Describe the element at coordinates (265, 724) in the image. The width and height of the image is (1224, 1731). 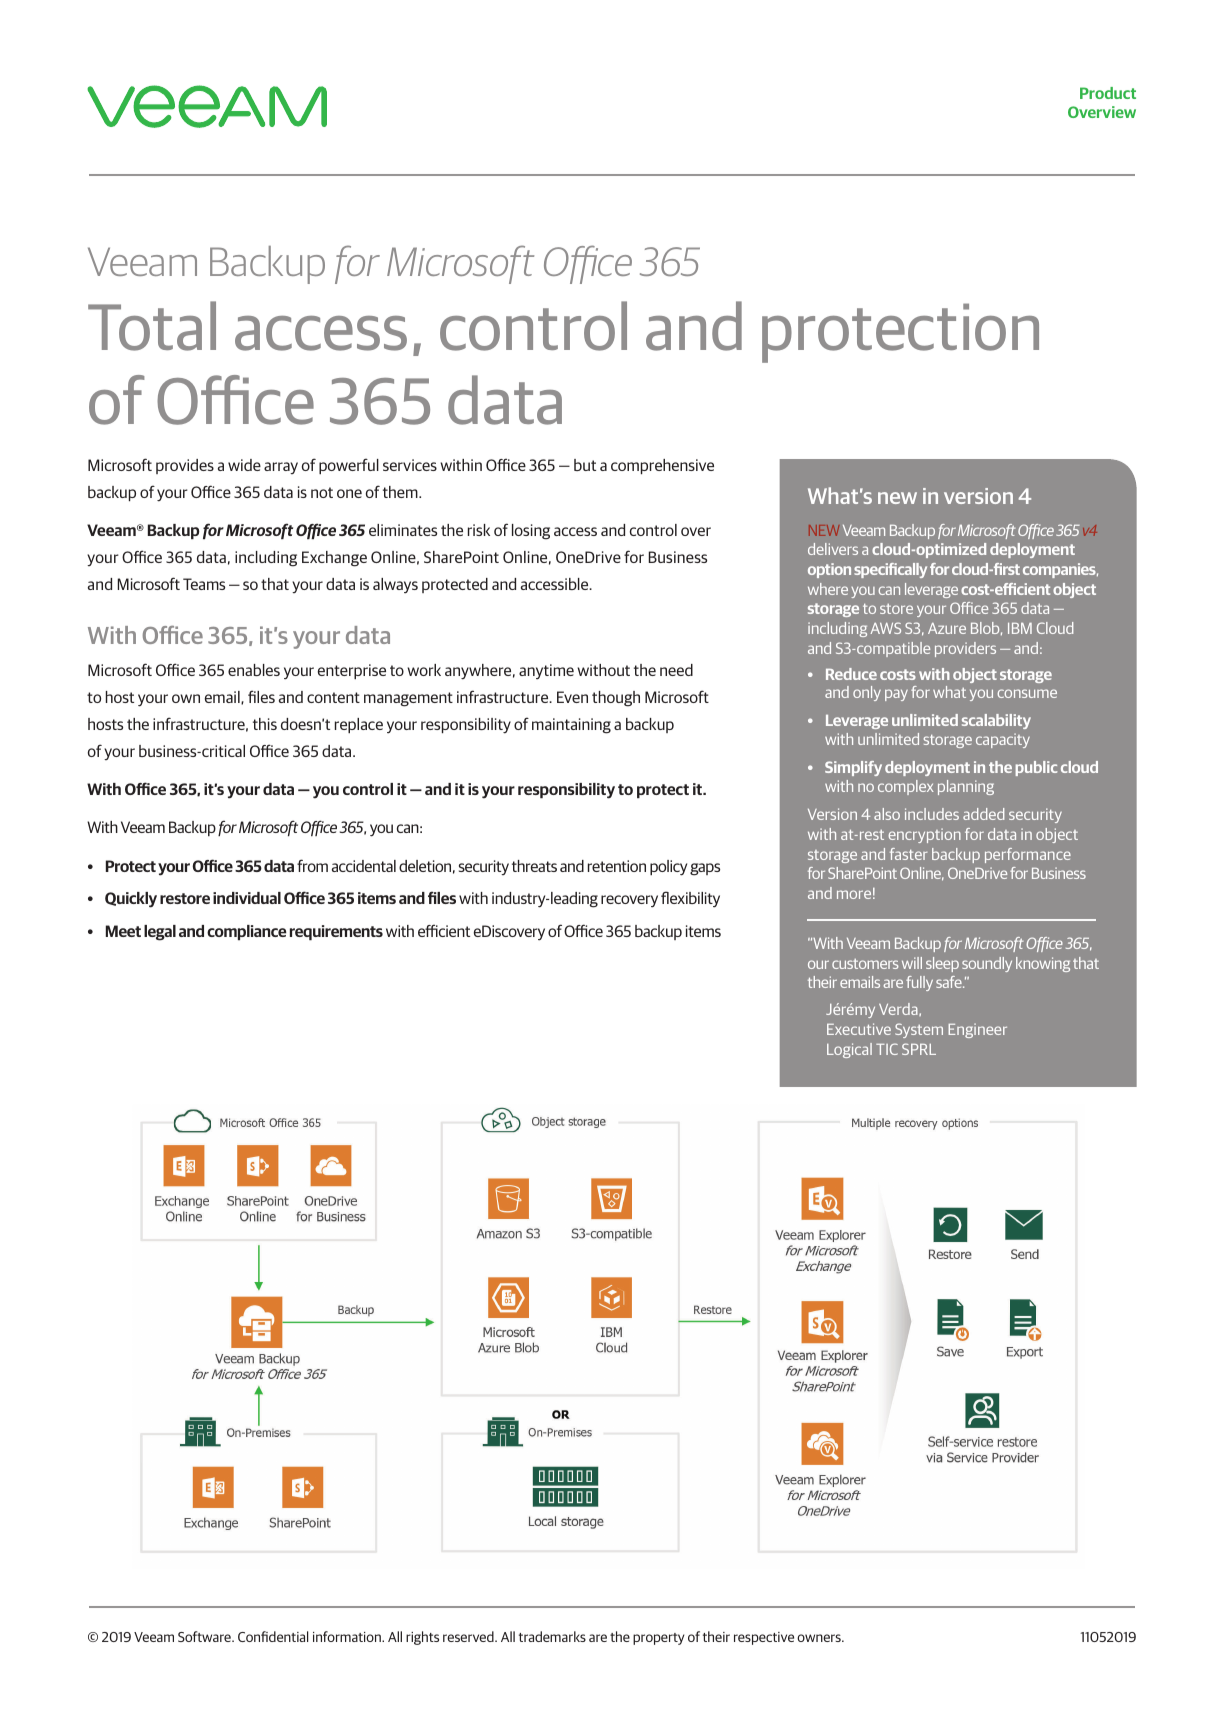
I see `this` at that location.
